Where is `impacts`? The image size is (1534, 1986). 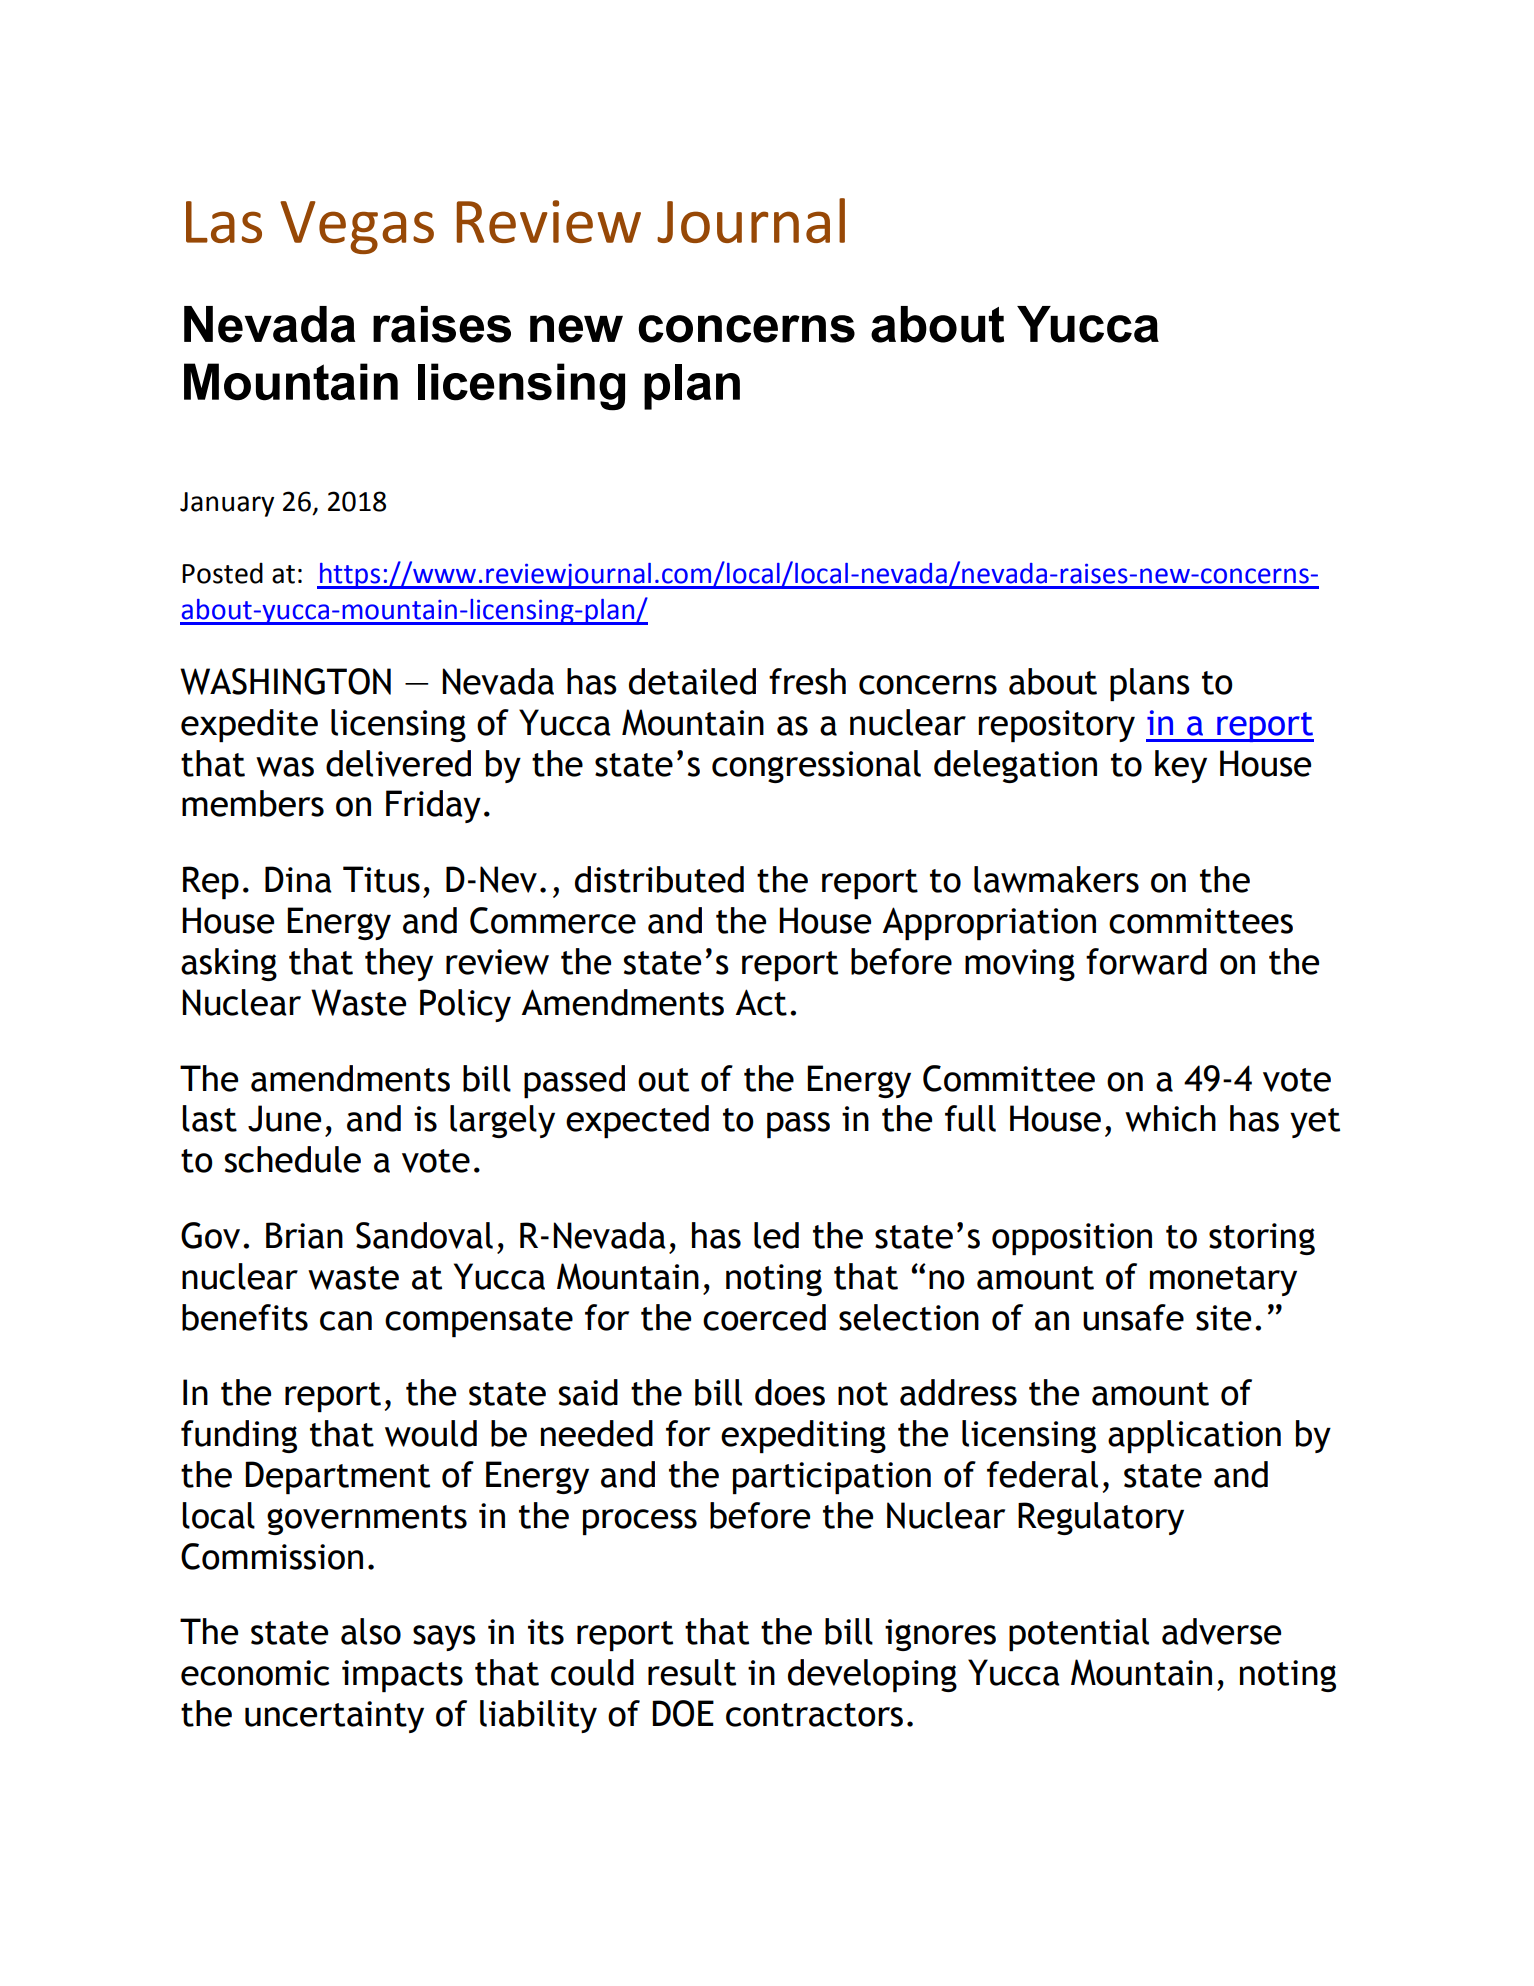
impacts is located at coordinates (402, 1676).
